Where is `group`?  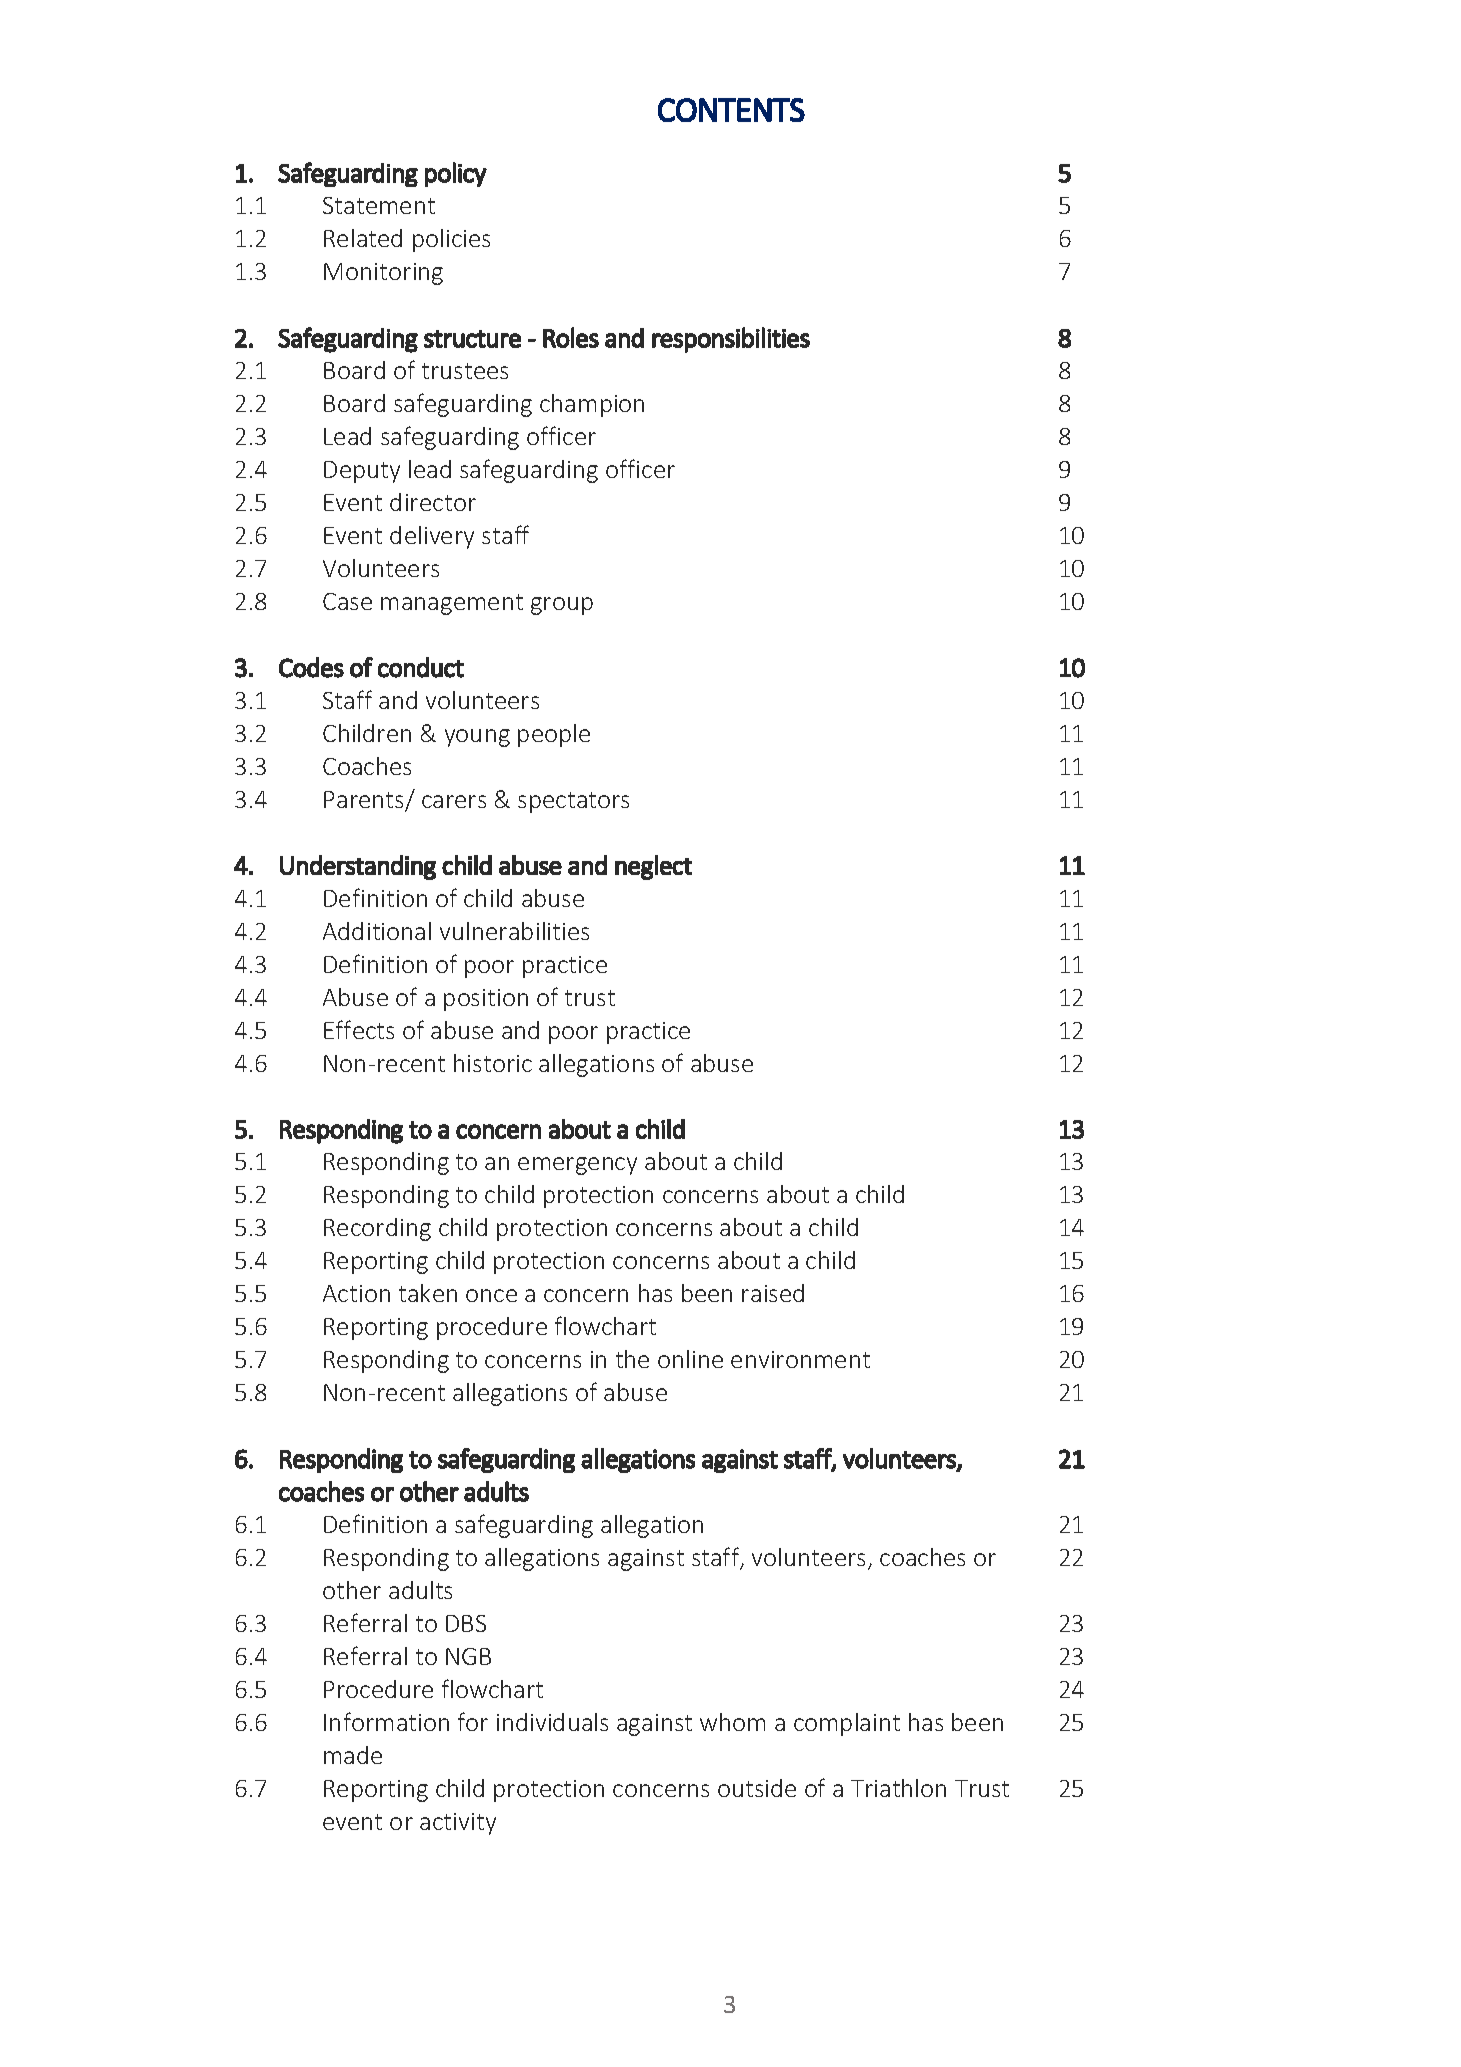 group is located at coordinates (562, 606).
